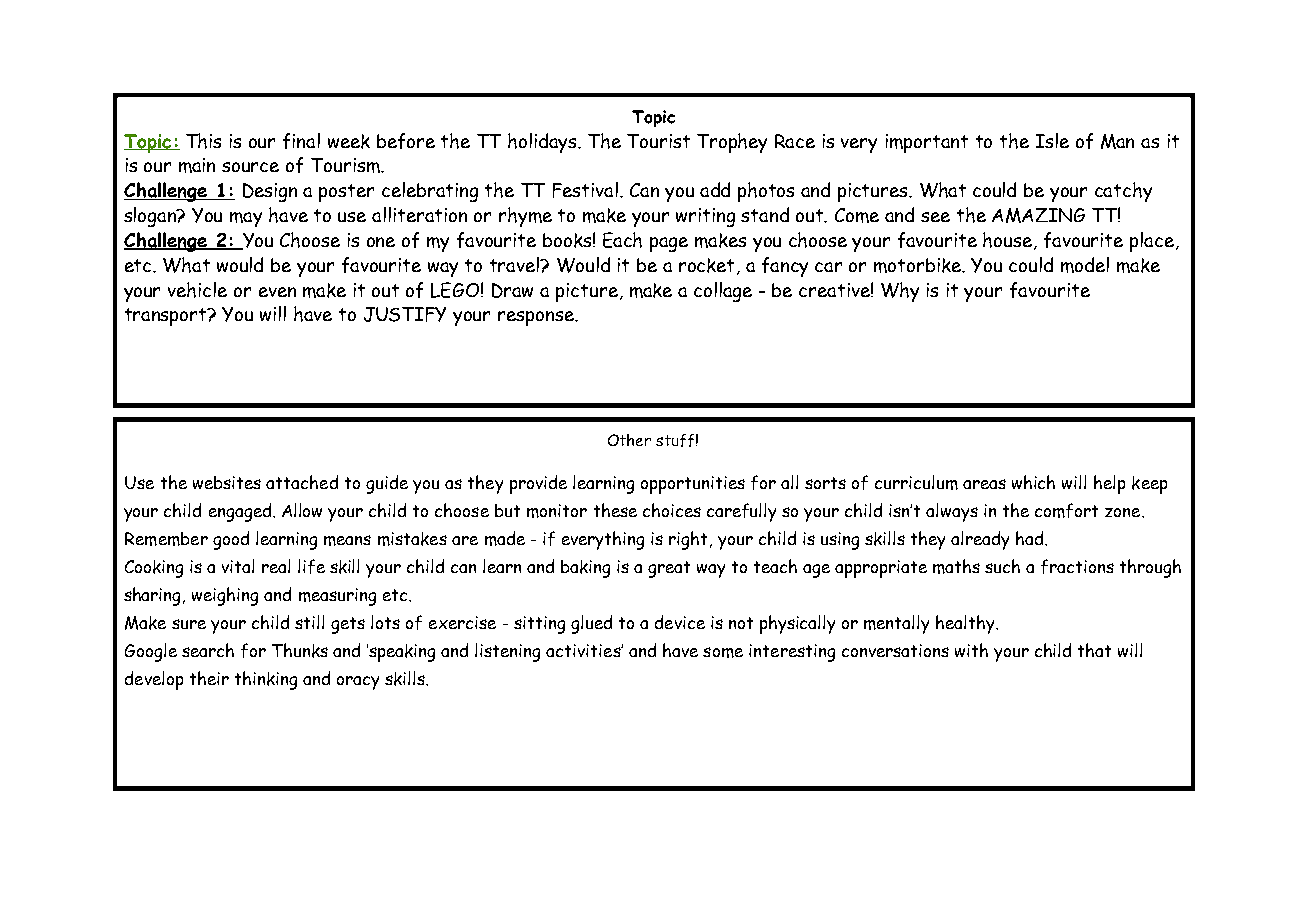 The image size is (1308, 924). What do you see at coordinates (658, 141) in the screenshot?
I see `Tourist` at bounding box center [658, 141].
